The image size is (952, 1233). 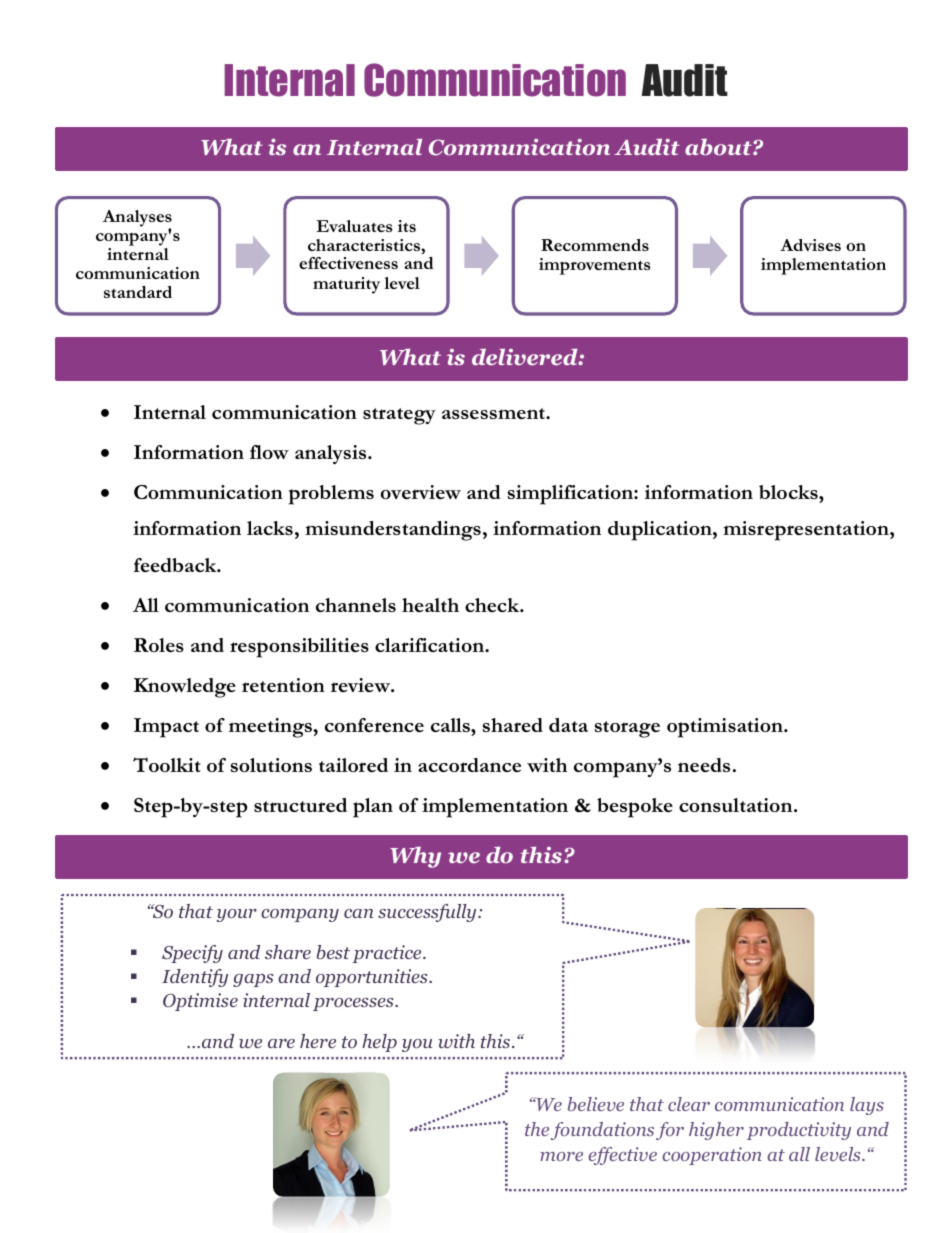 I want to click on Analyses, so click(x=137, y=220).
